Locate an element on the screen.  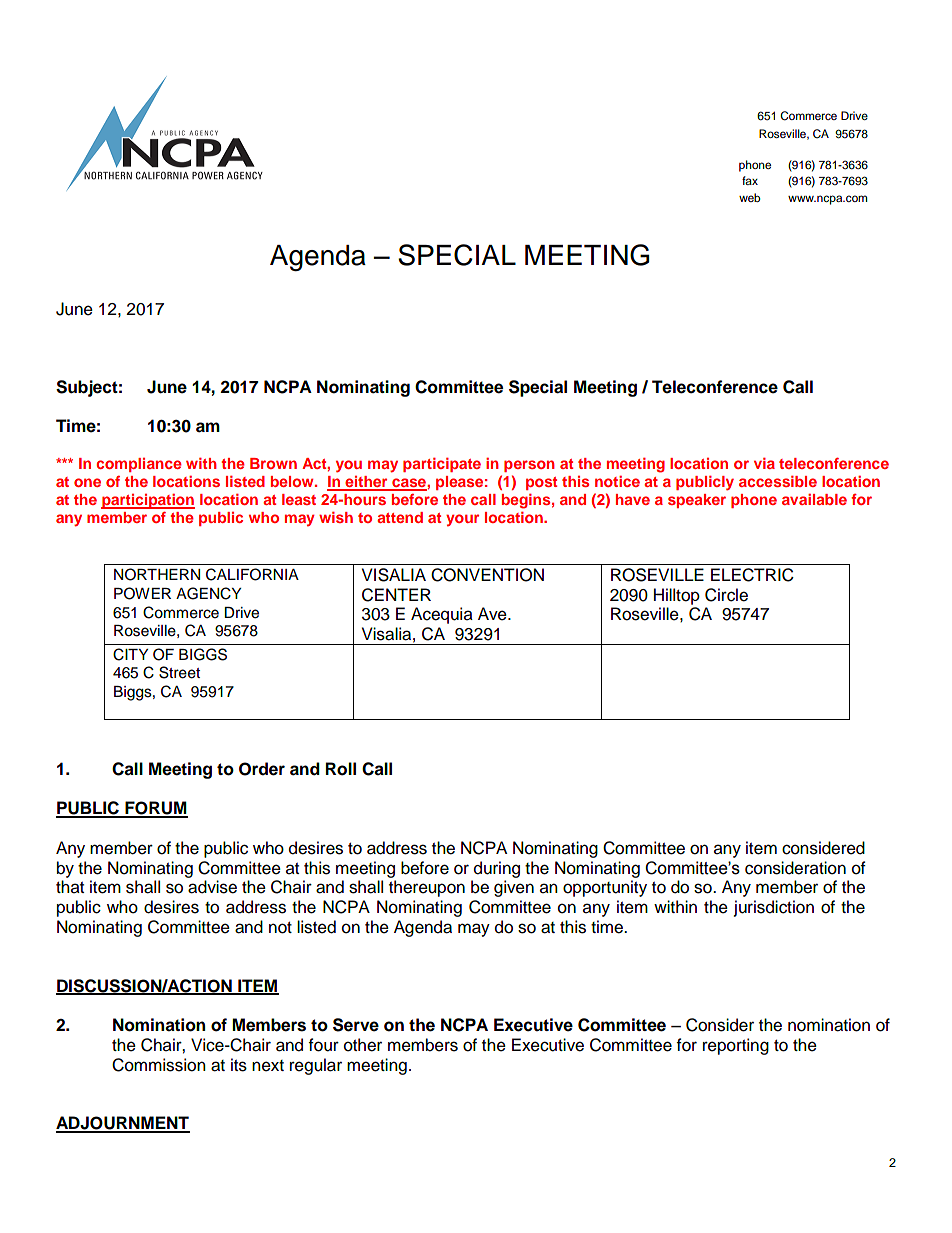
Commission is located at coordinates (159, 1065).
